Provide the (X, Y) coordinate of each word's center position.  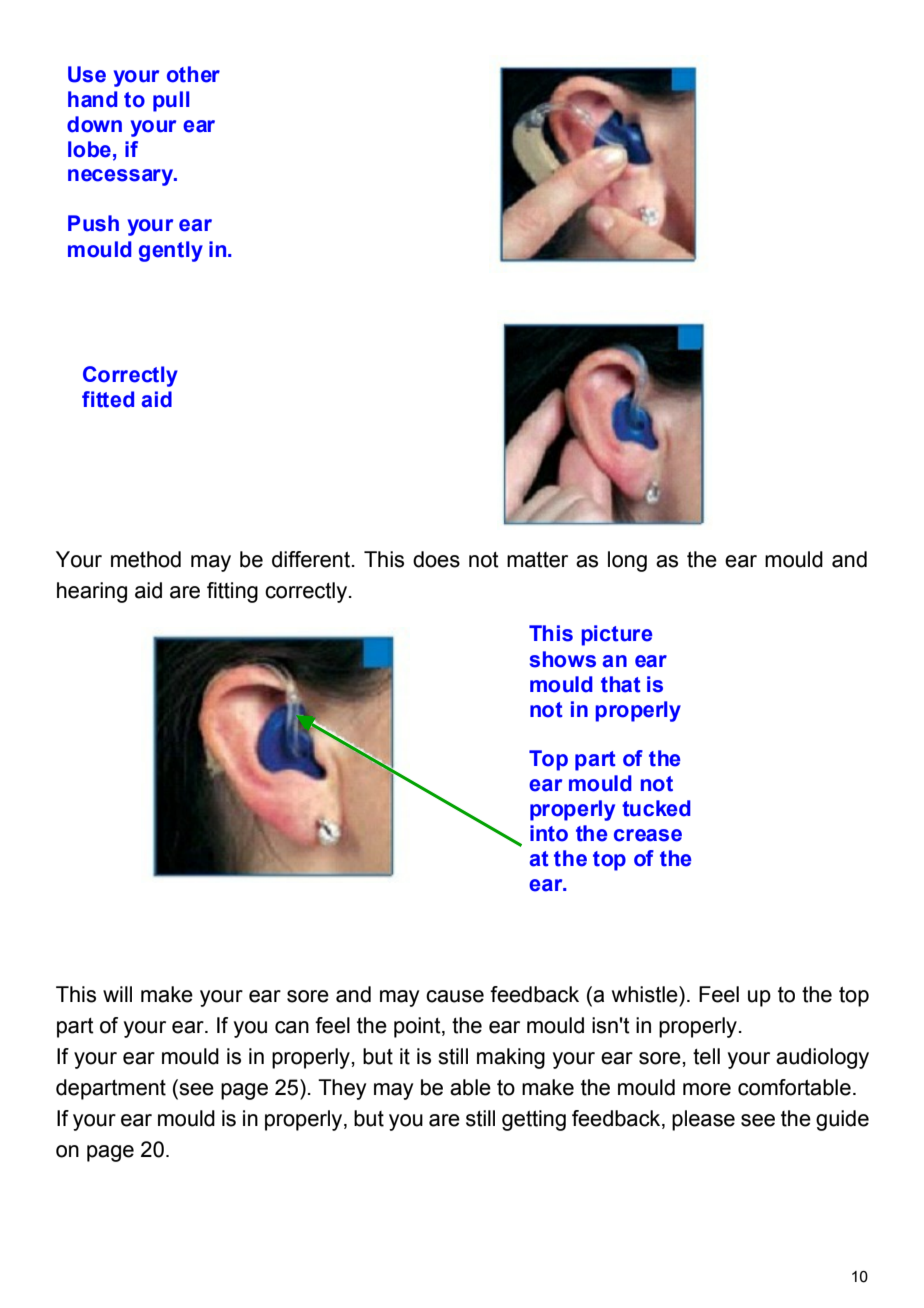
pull (171, 101)
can (292, 1027)
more (707, 1089)
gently (171, 251)
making (511, 1058)
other (193, 74)
